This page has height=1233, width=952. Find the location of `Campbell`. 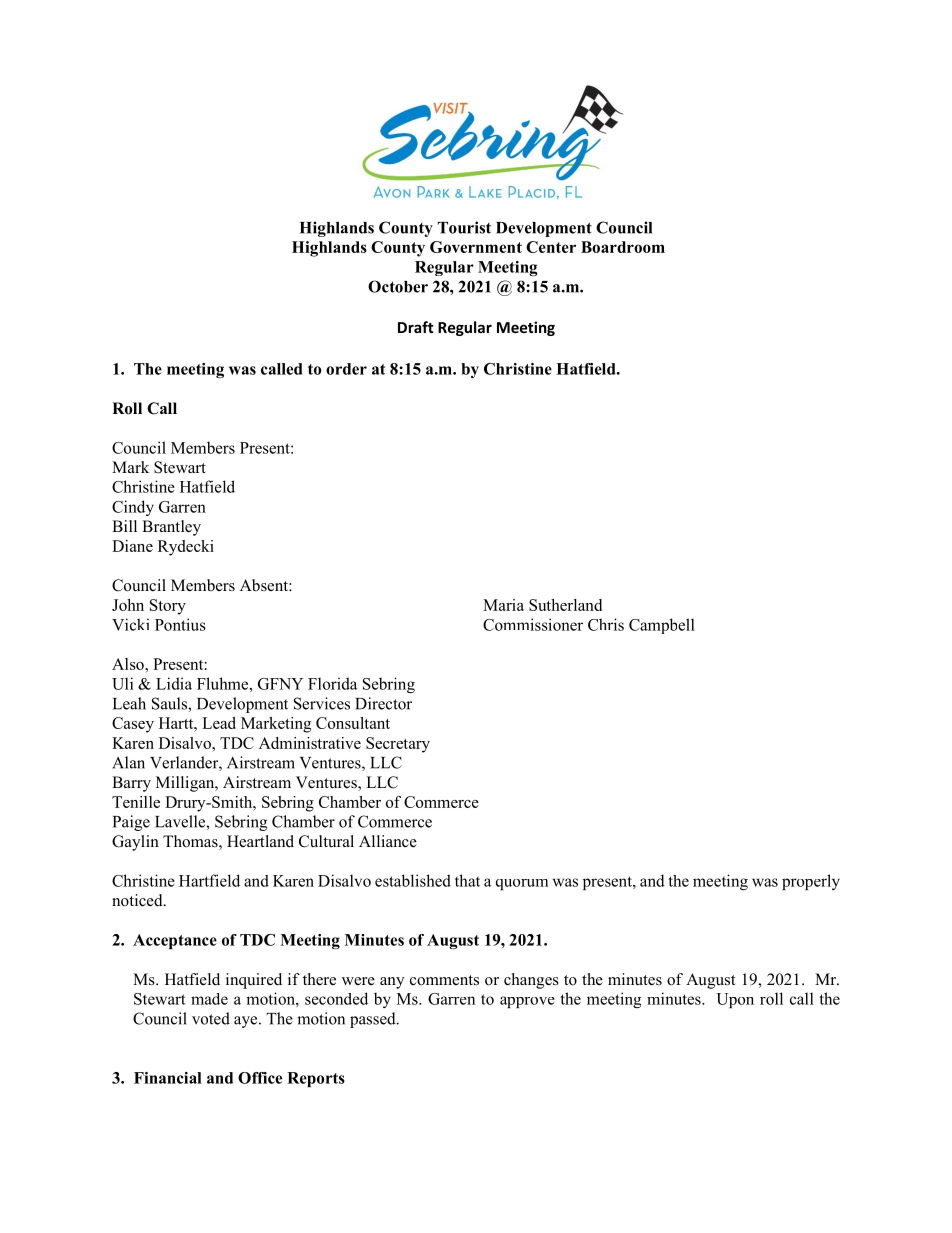

Campbell is located at coordinates (662, 626).
